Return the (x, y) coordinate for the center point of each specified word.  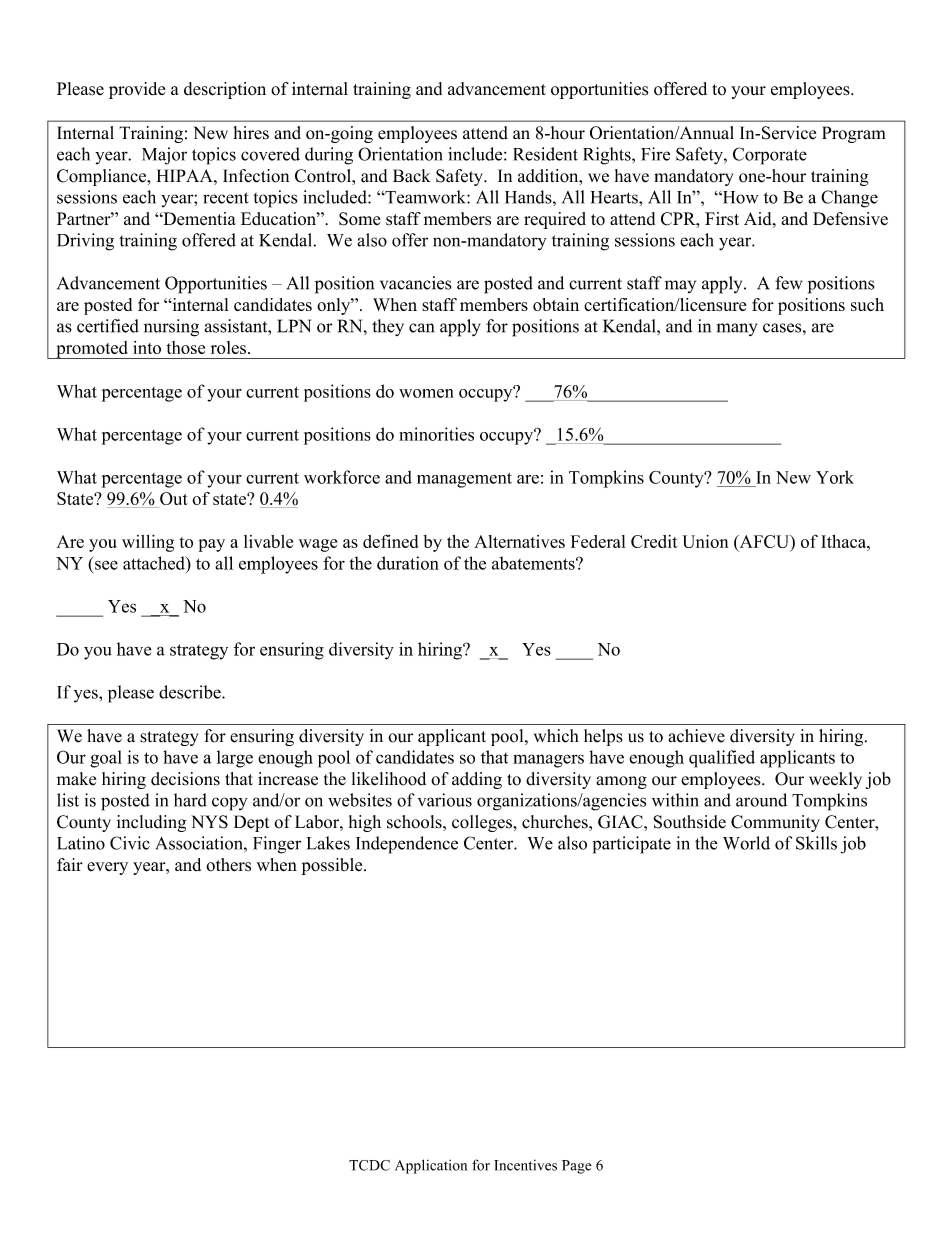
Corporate (770, 156)
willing (148, 543)
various (445, 800)
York (835, 477)
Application (431, 1166)
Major (164, 156)
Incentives (525, 1165)
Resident (545, 154)
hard (190, 800)
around (761, 800)
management (464, 480)
